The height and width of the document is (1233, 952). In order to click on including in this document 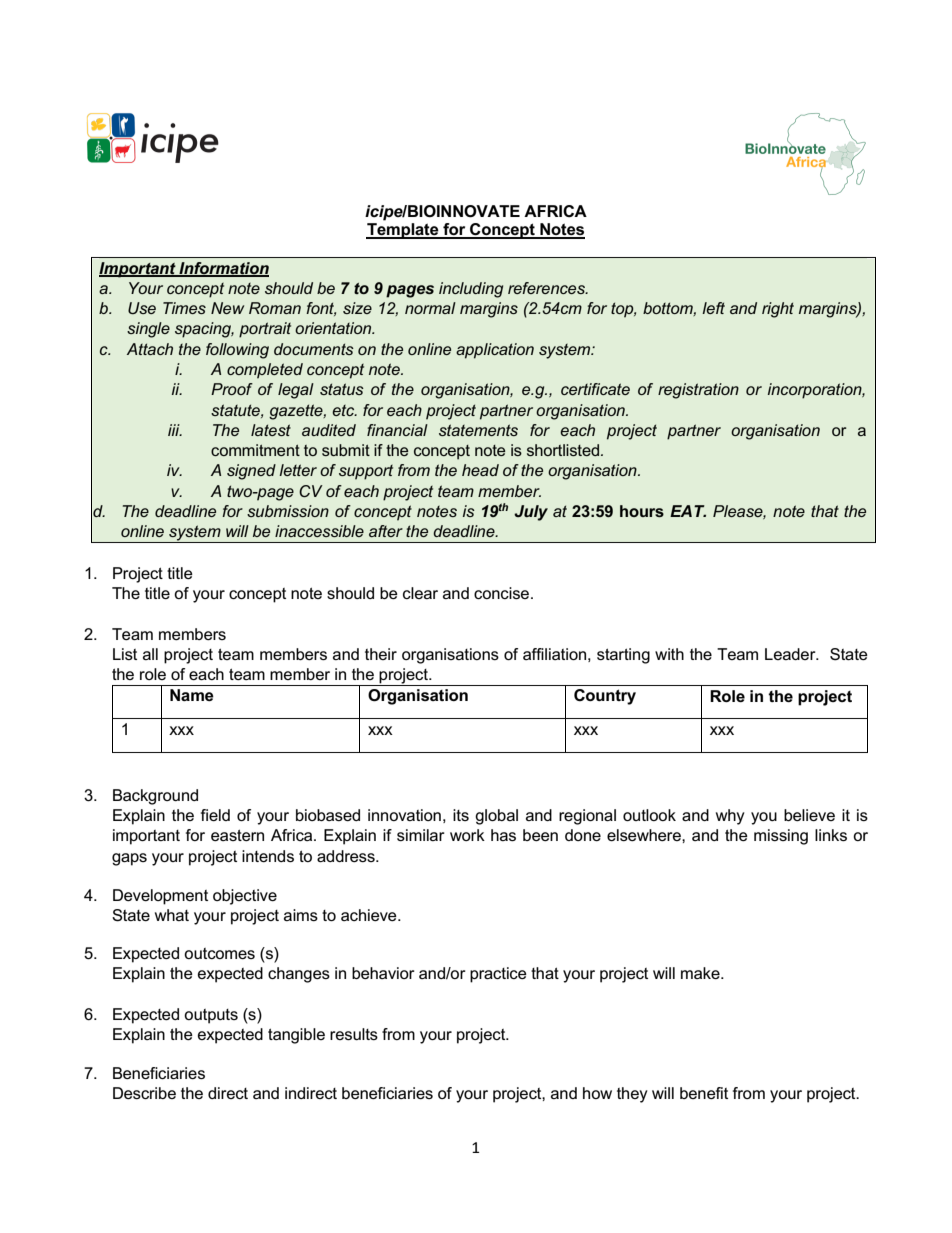, I will do `click(471, 290)`.
